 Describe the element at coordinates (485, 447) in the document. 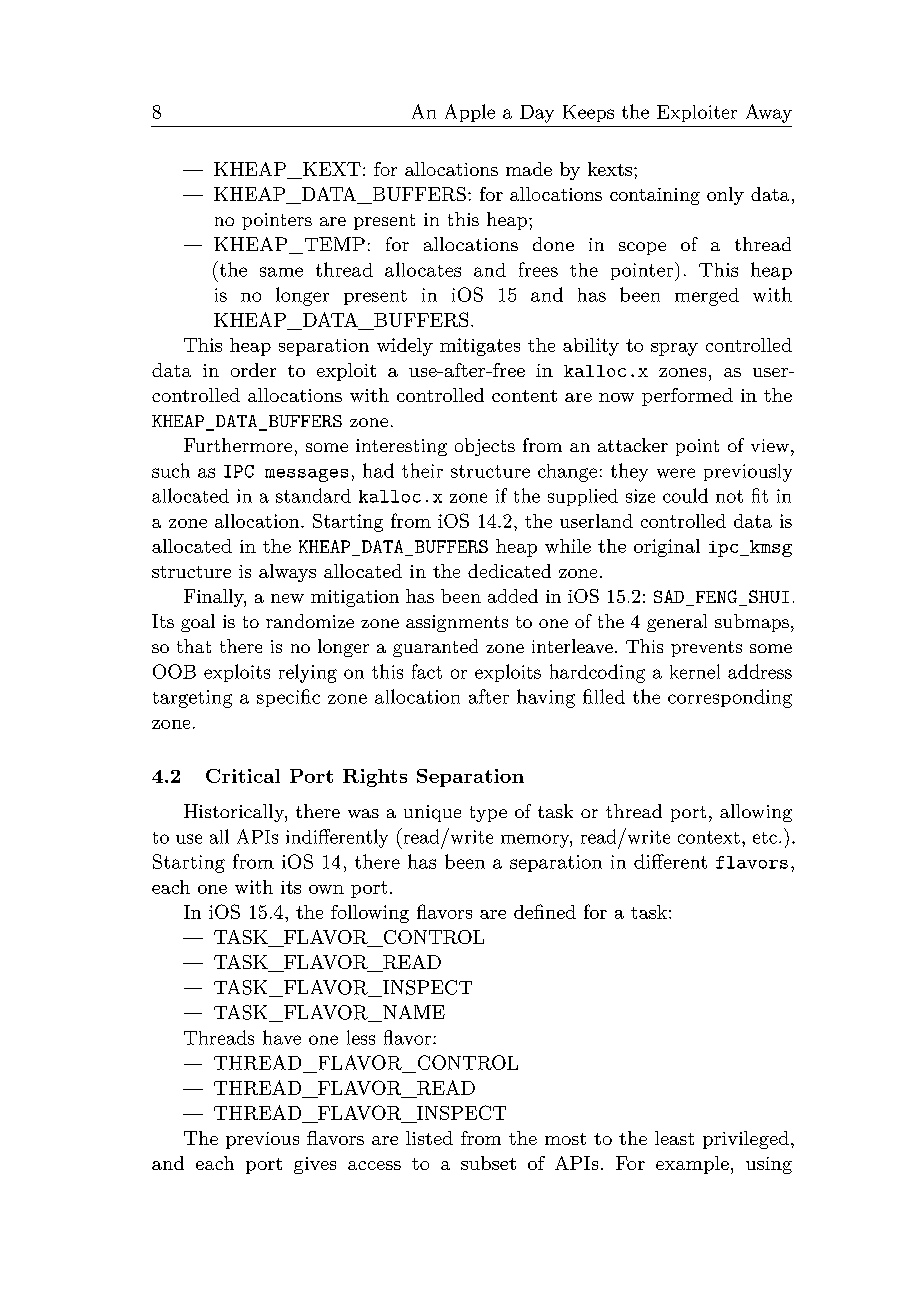

I see `objects` at that location.
